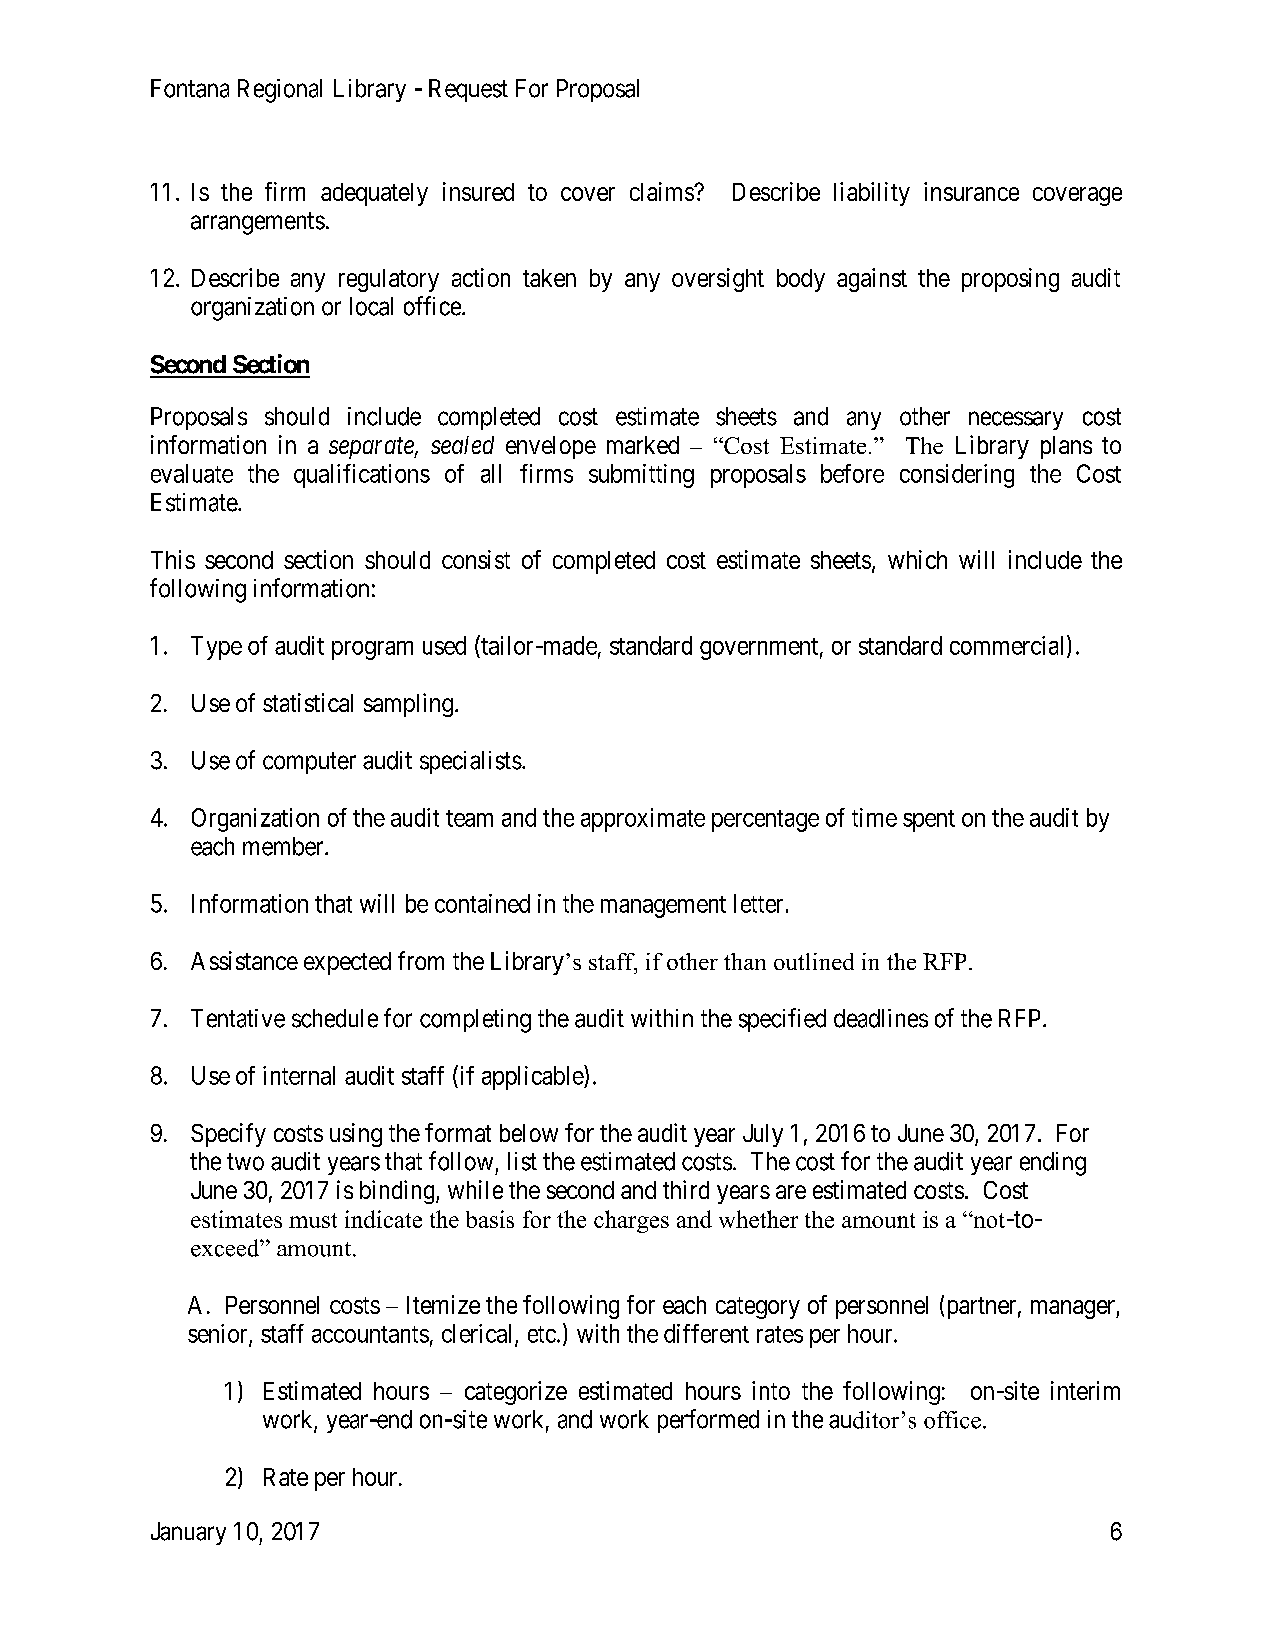  I want to click on January, so click(188, 1533).
